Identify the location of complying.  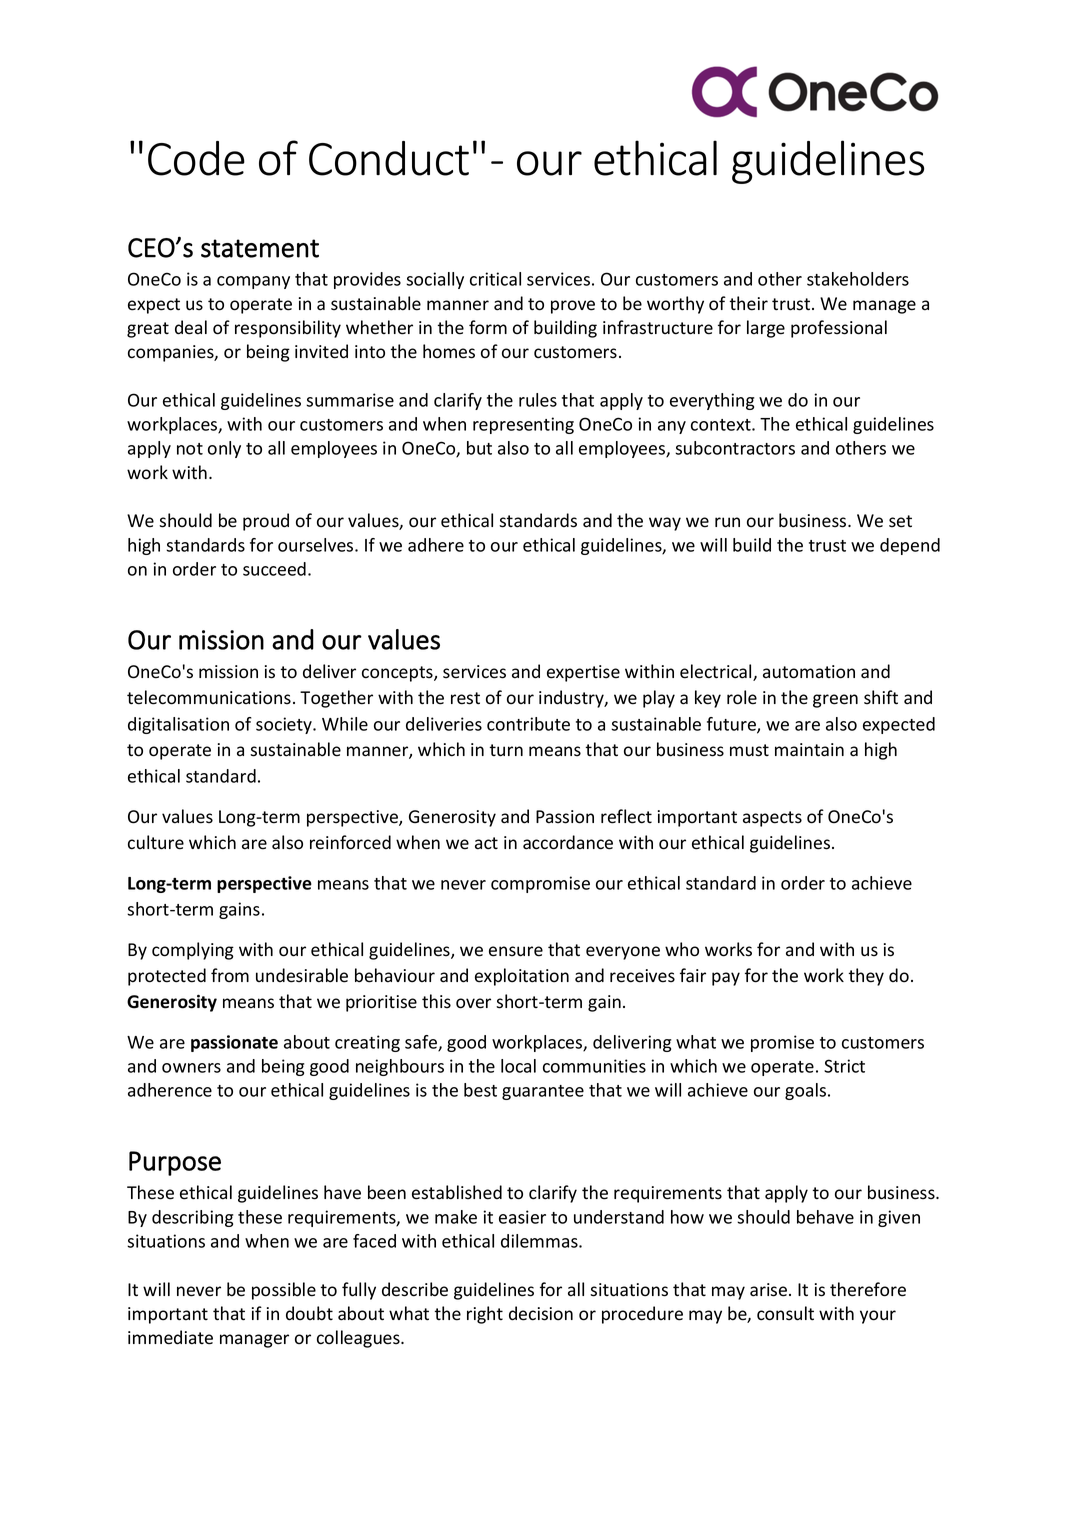
(193, 951).
